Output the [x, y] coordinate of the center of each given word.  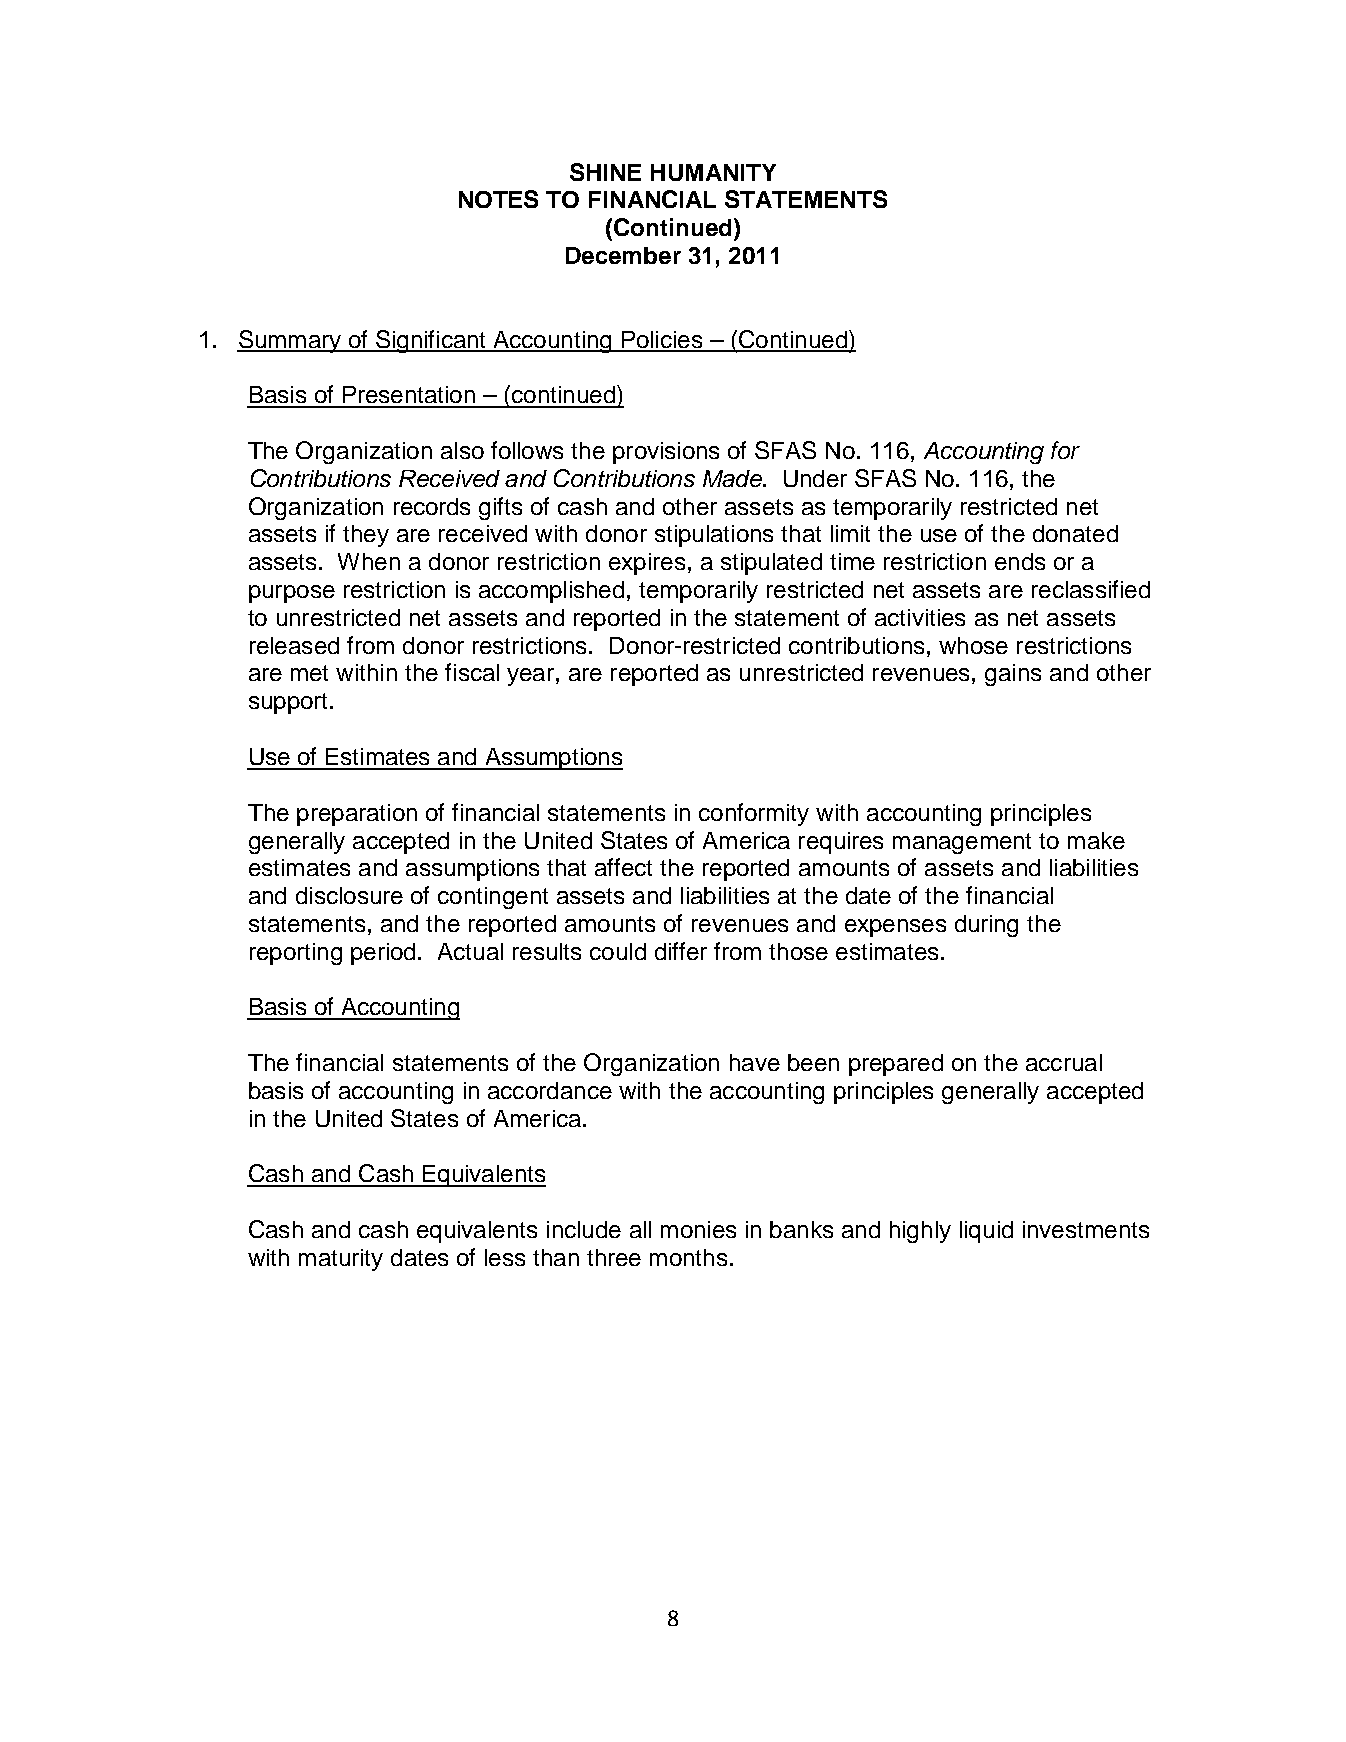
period [383, 954]
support [288, 703]
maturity [341, 1260]
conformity [754, 814]
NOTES [498, 199]
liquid [986, 1232]
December [623, 255]
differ [681, 951]
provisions [666, 453]
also [462, 450]
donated [1075, 533]
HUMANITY [713, 172]
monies [698, 1229]
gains [1013, 675]
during [986, 926]
